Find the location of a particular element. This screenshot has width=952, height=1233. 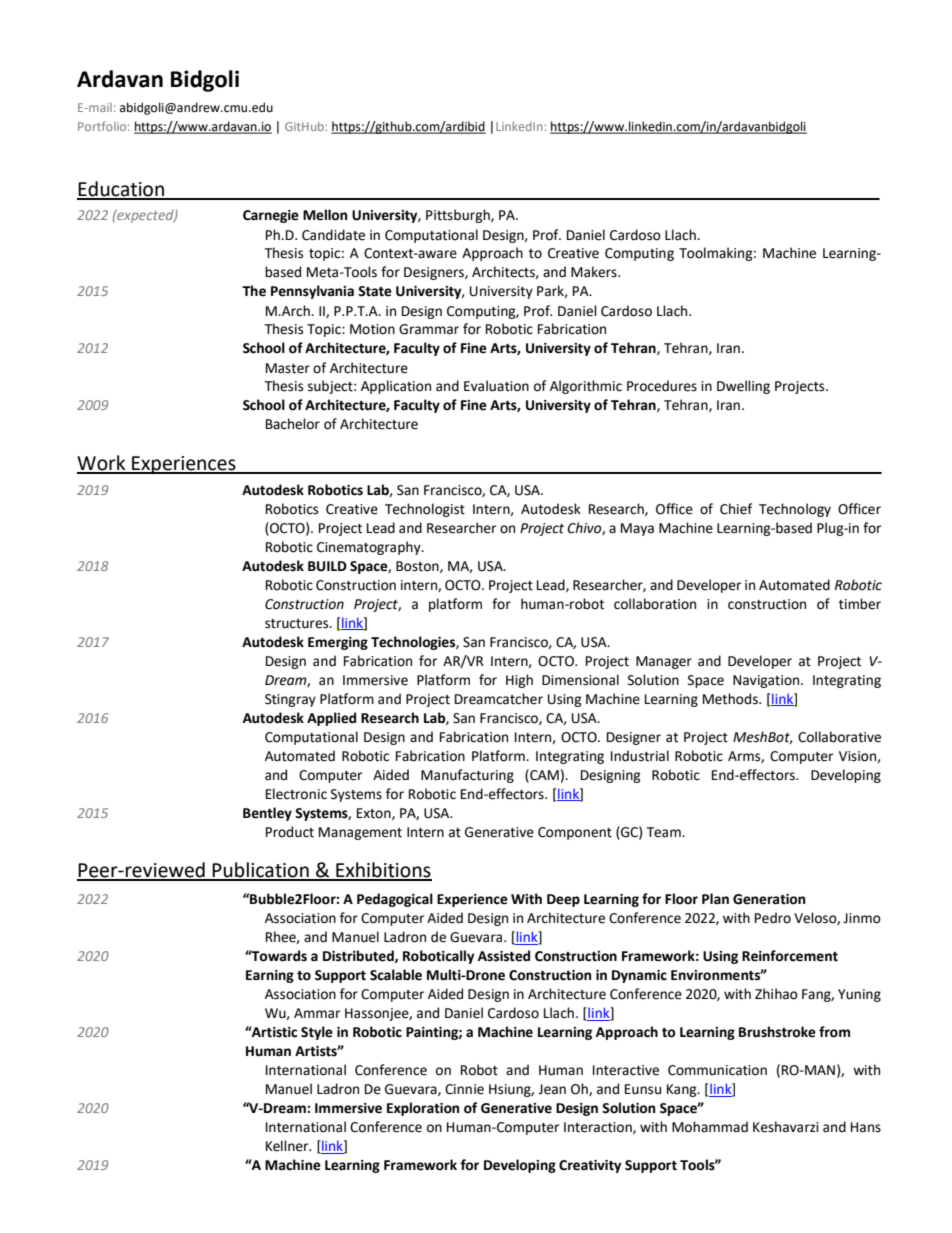

Algorithmic is located at coordinates (586, 387).
